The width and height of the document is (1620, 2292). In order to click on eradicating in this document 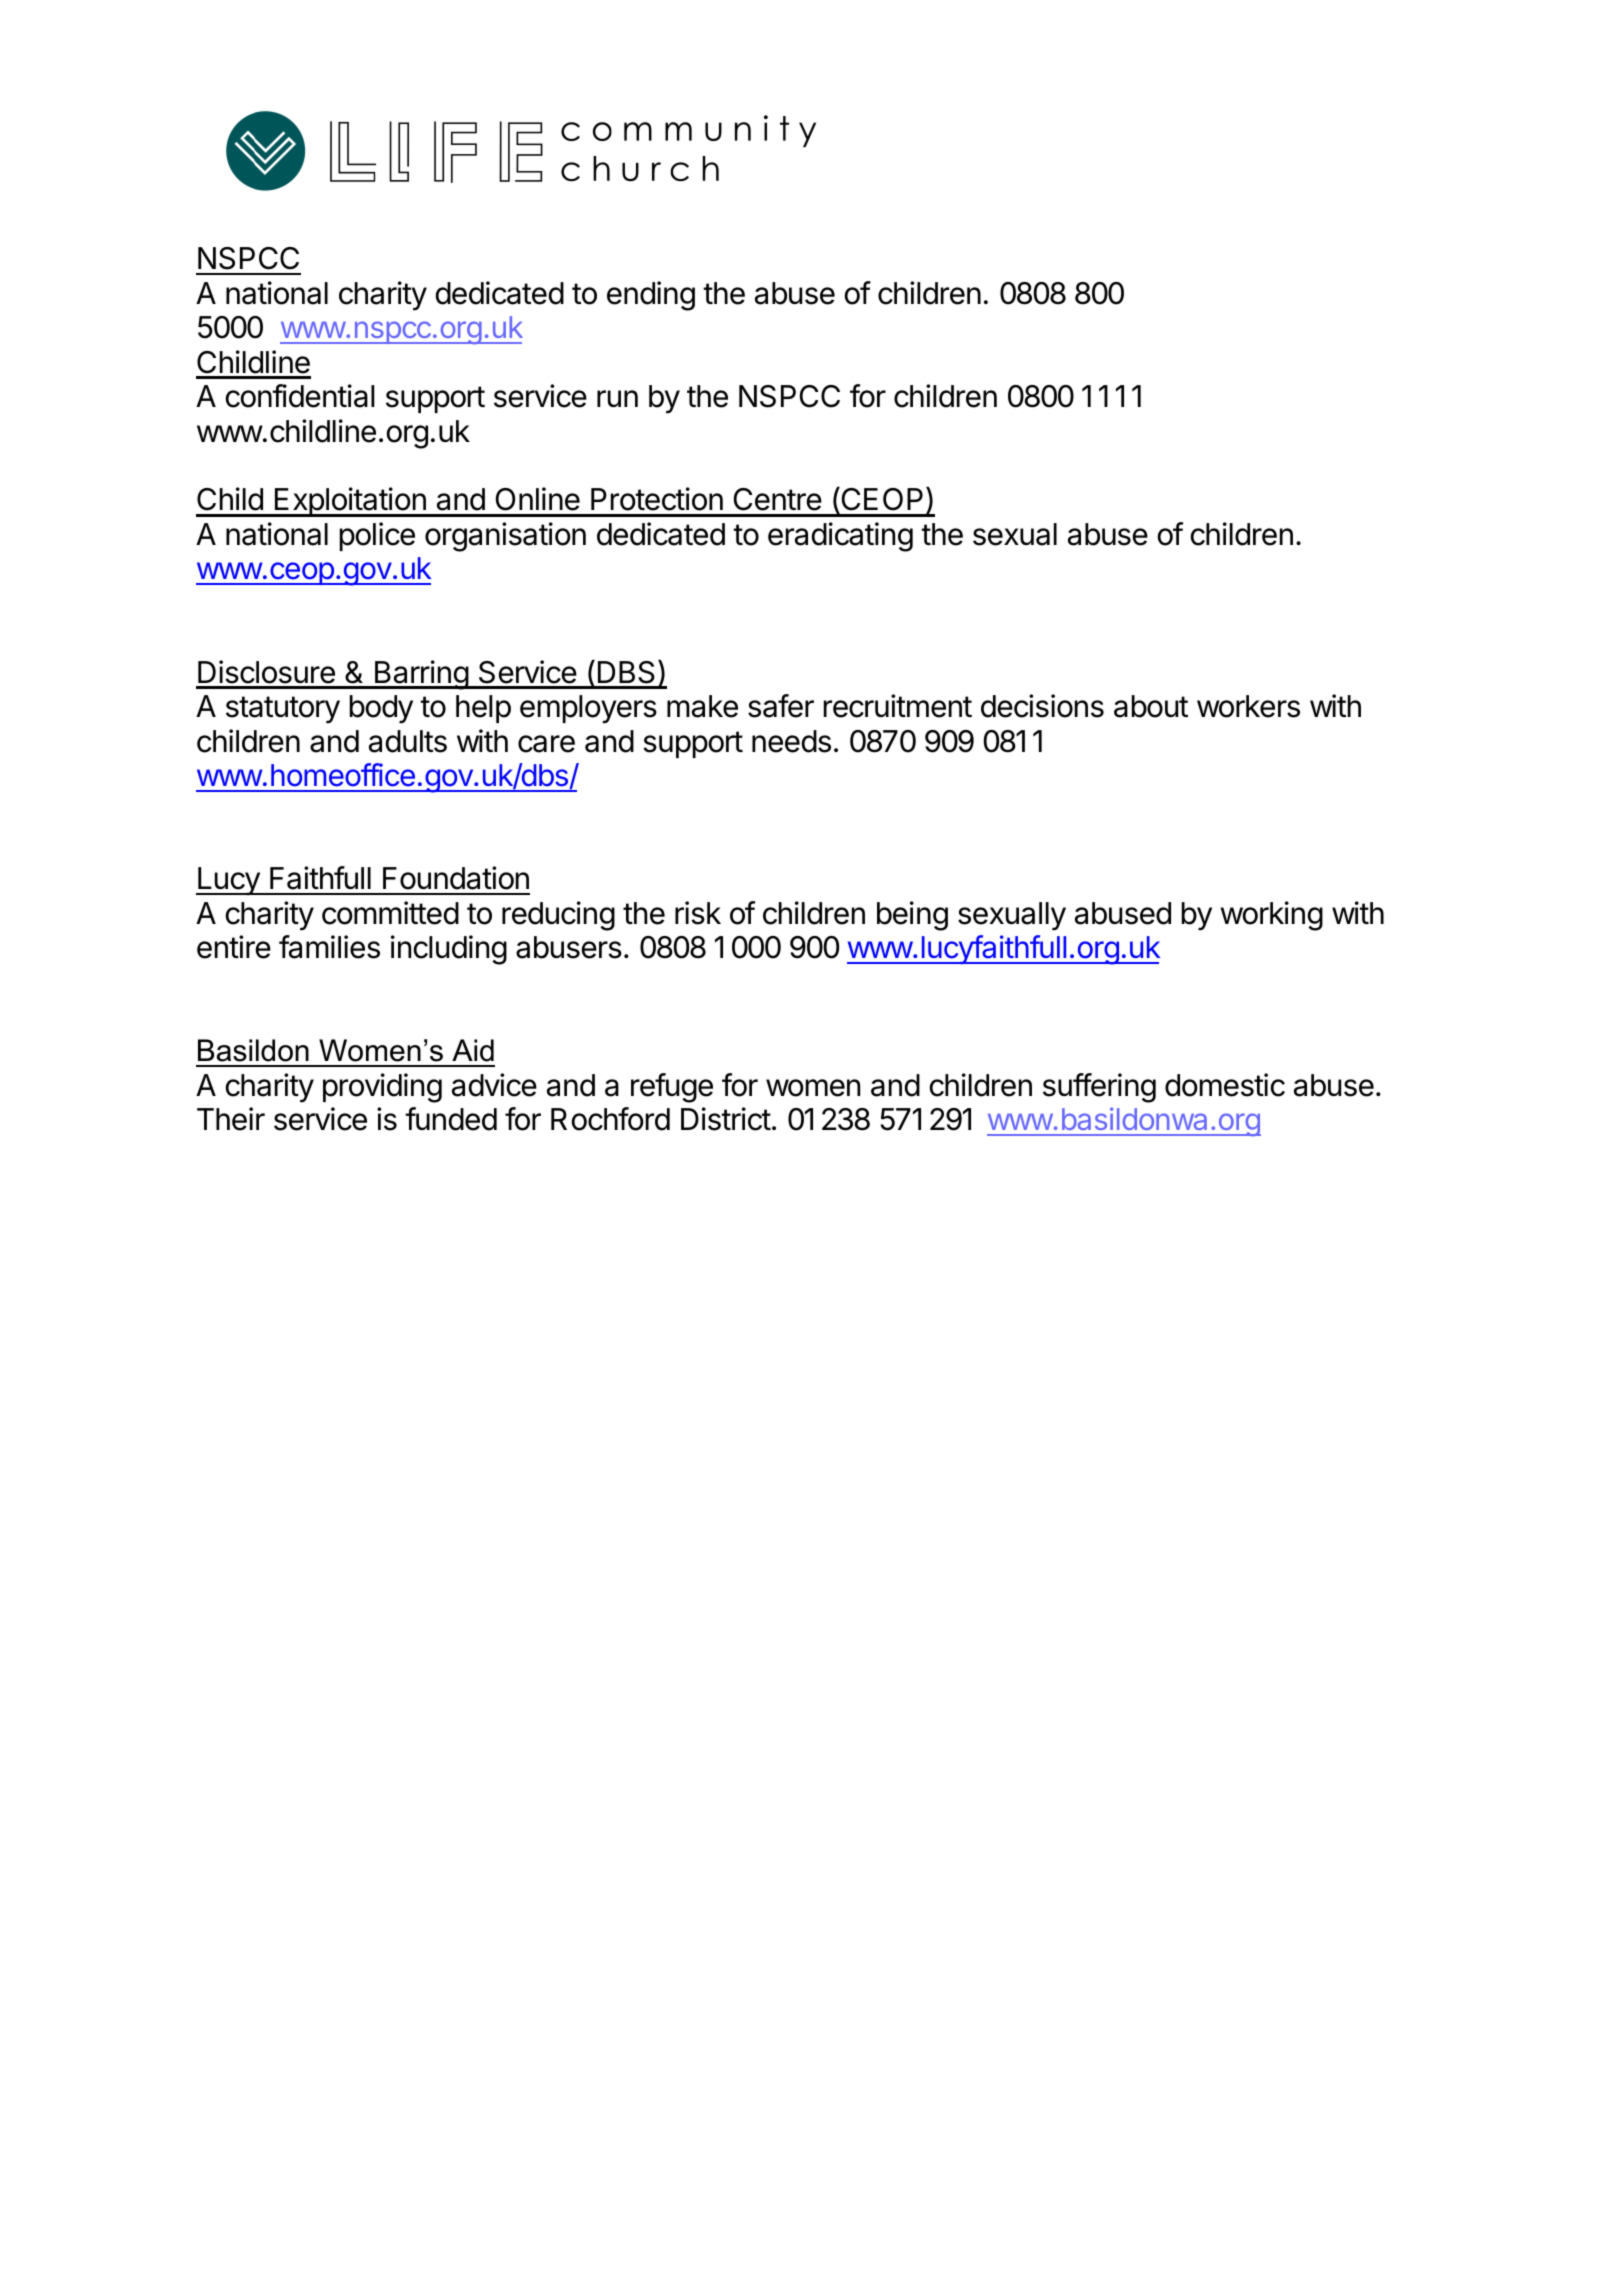, I will do `click(840, 537)`.
